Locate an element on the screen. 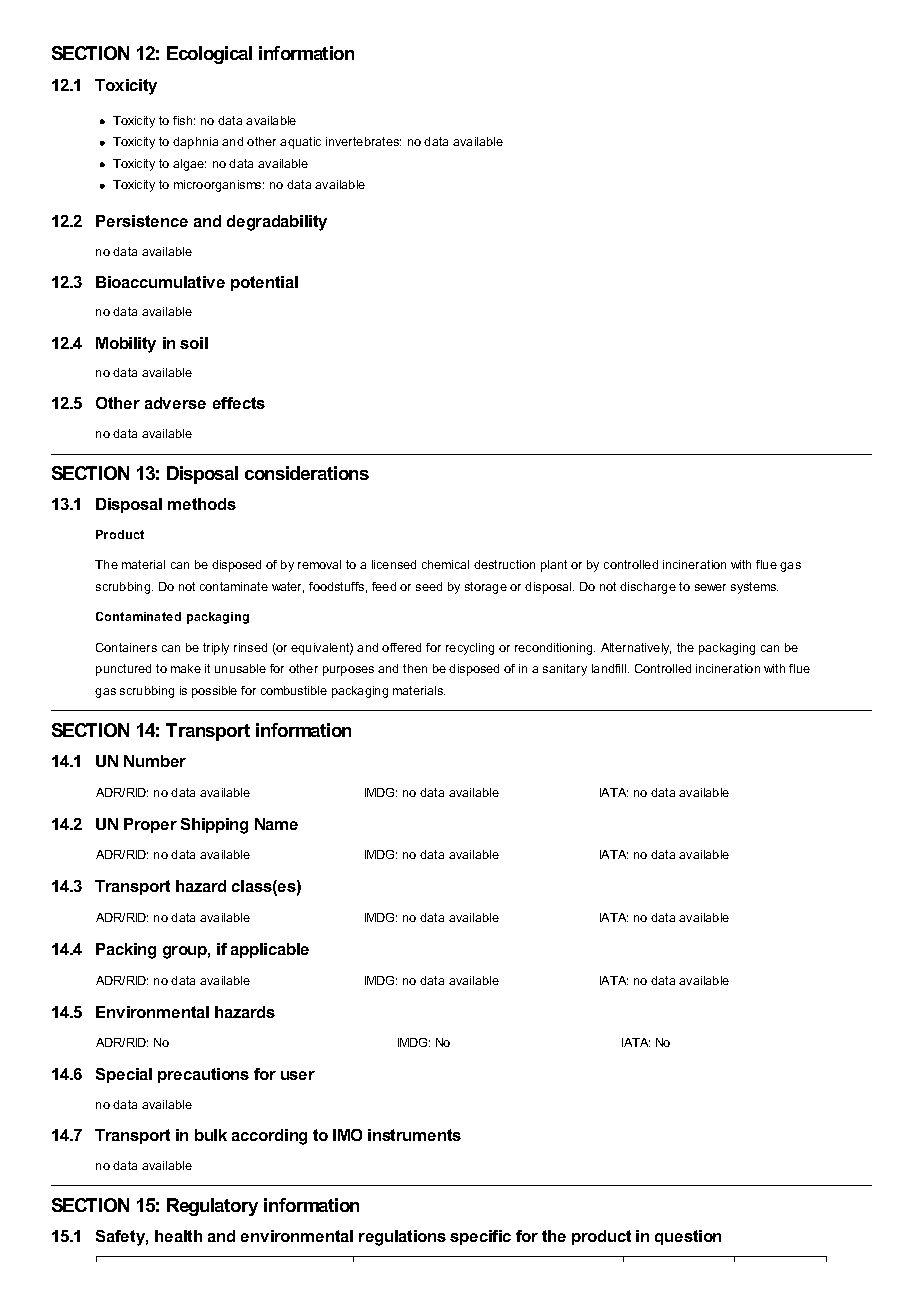 Image resolution: width=924 pixels, height=1308 pixels. Ecological is located at coordinates (209, 55).
